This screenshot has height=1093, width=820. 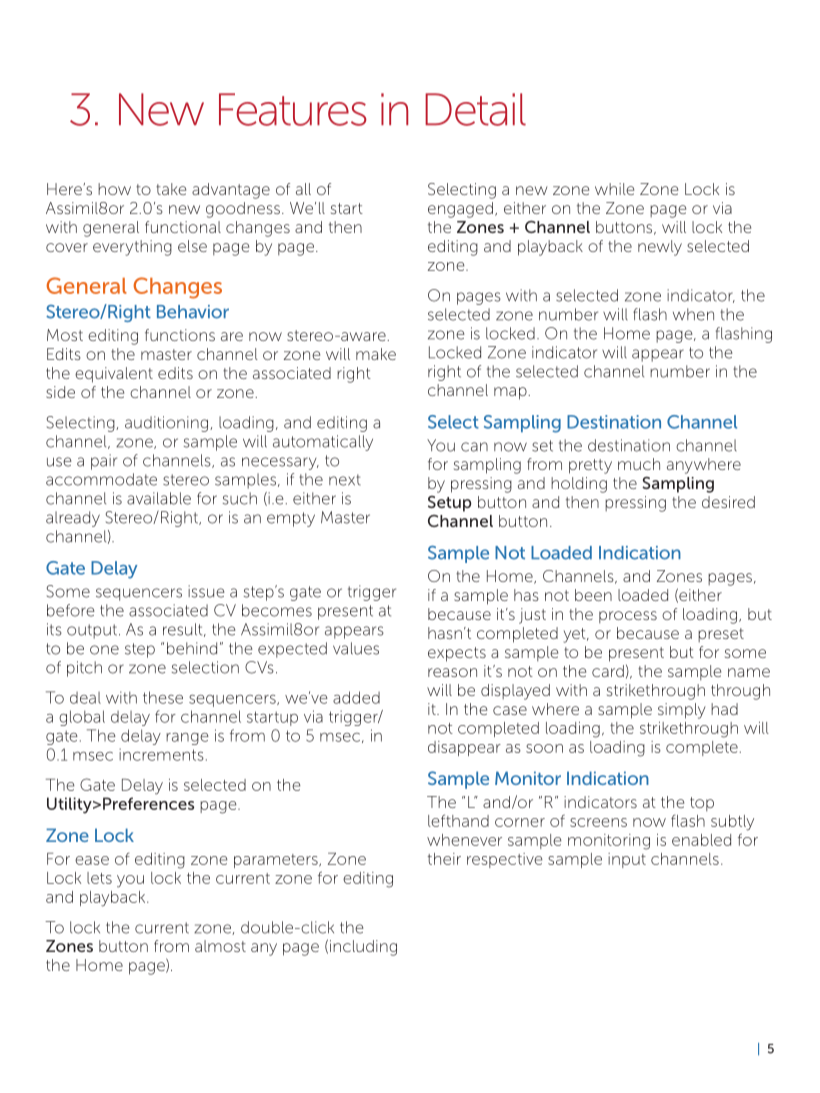 What do you see at coordinates (92, 860) in the screenshot?
I see `ease` at bounding box center [92, 860].
